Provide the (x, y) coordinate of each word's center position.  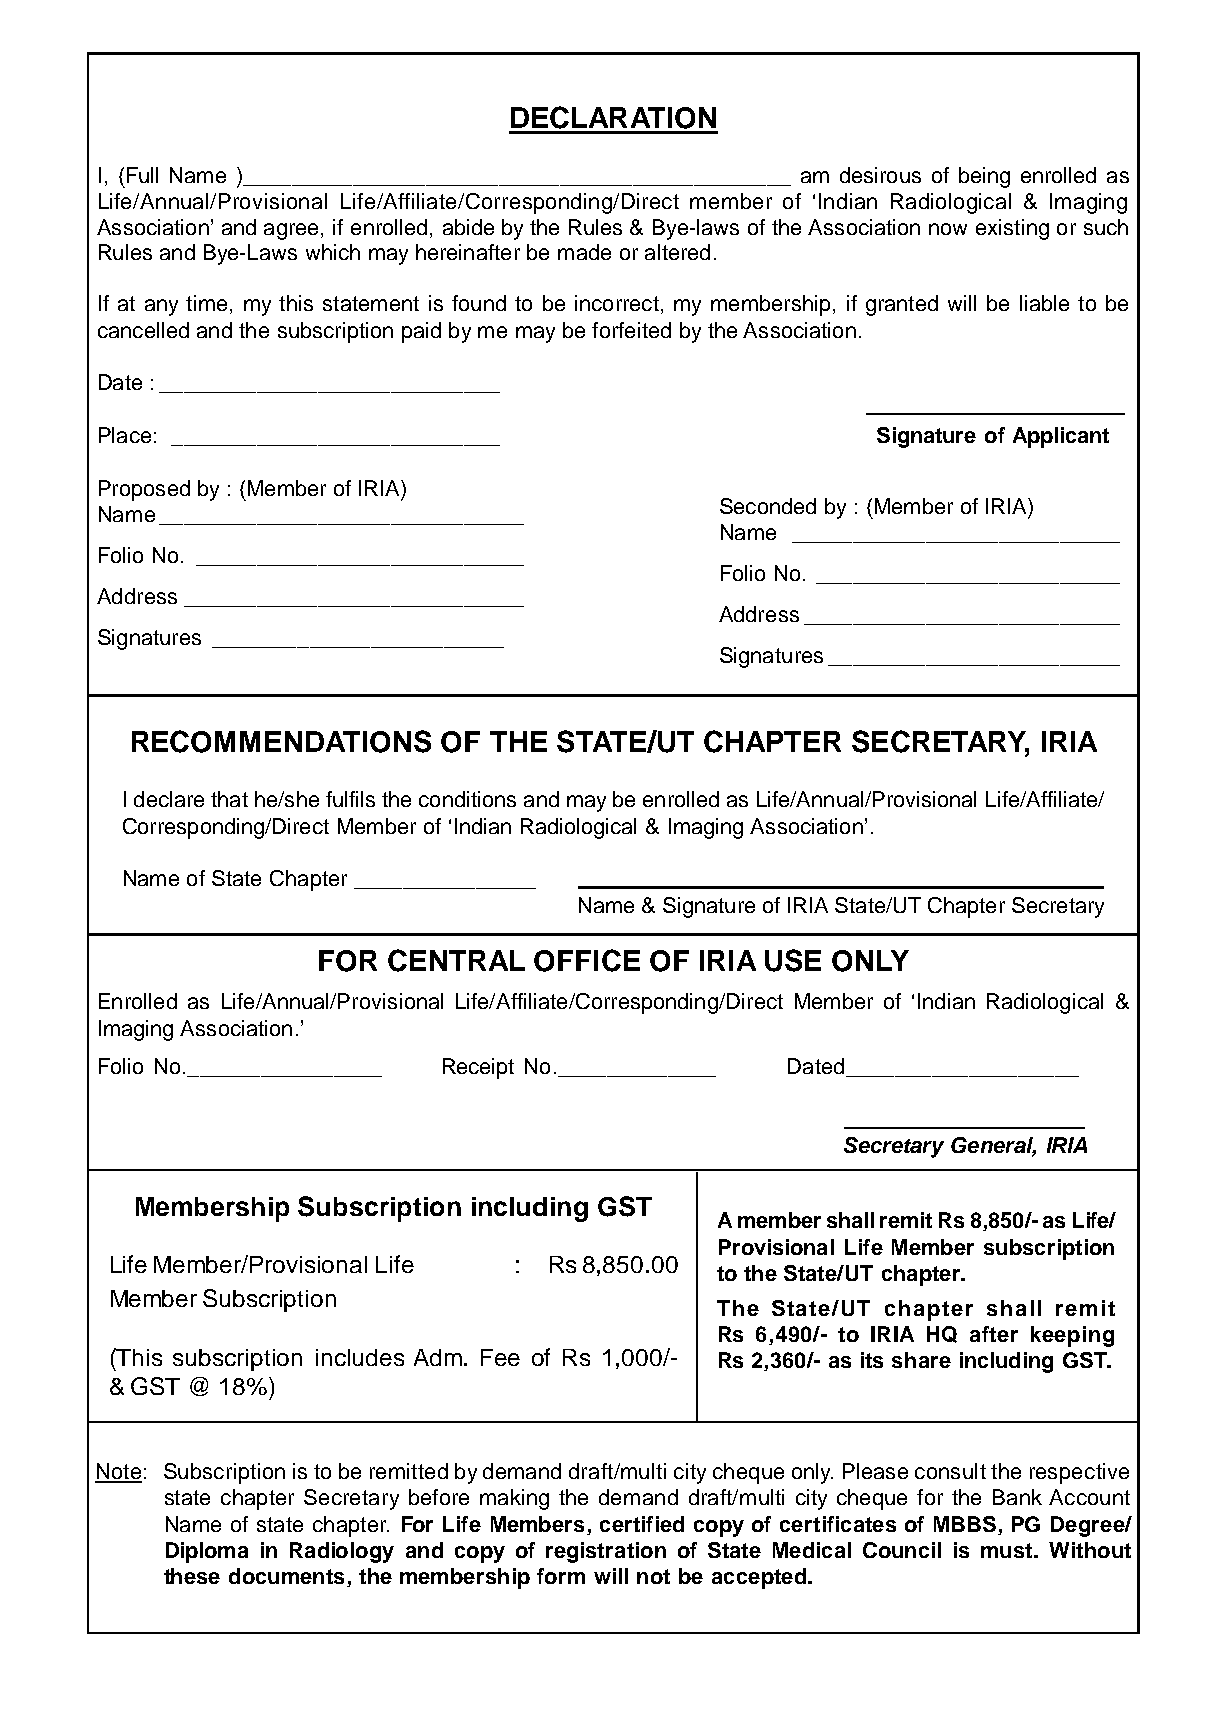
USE (793, 960)
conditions (467, 799)
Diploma (207, 1552)
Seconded (768, 506)
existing (1012, 229)
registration (606, 1552)
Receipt (478, 1068)
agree (291, 231)
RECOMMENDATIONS (281, 741)
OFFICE (587, 960)
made (584, 252)
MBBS (966, 1525)
